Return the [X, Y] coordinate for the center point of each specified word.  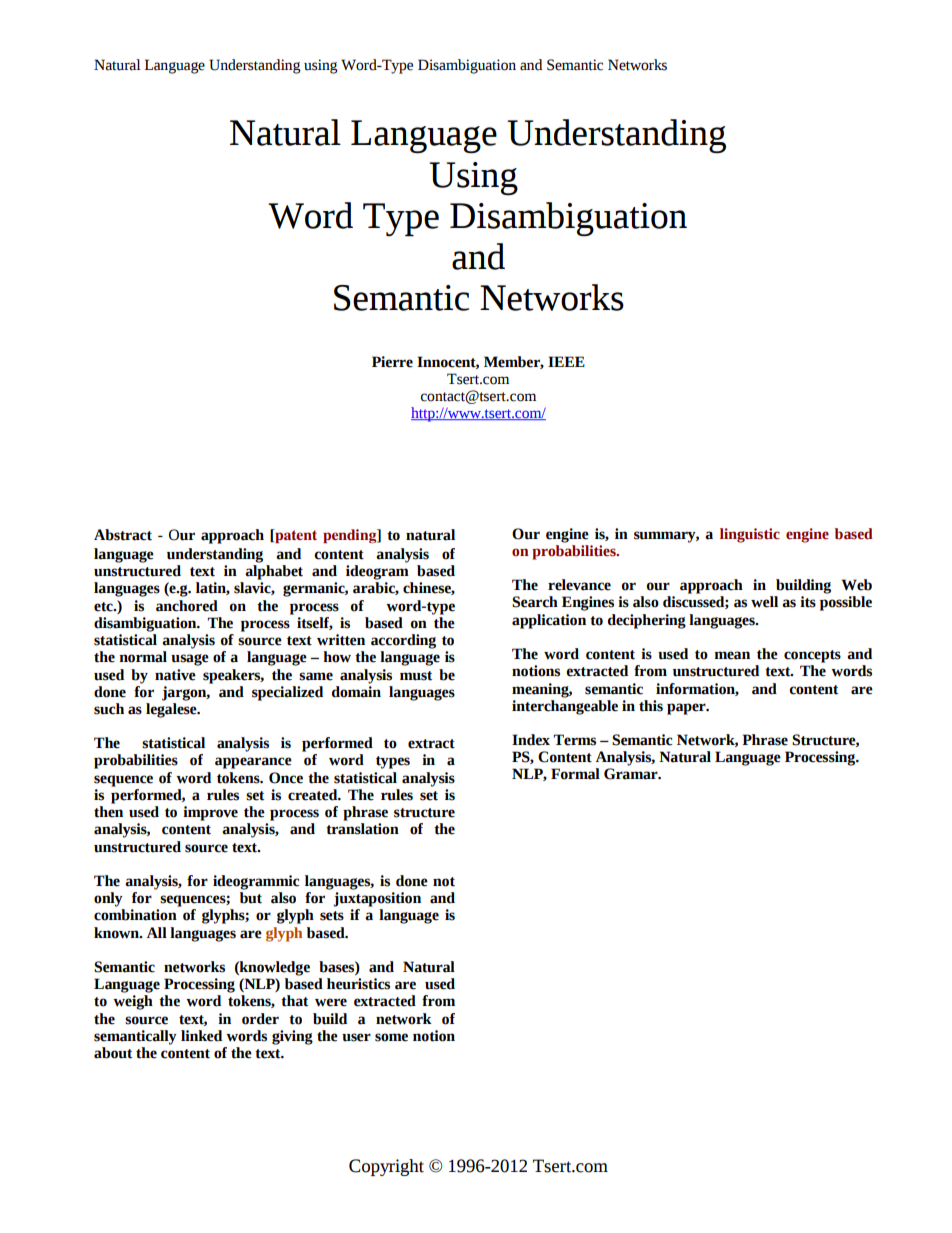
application [549, 621]
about [113, 1053]
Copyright [386, 1167]
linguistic [750, 535]
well [764, 602]
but [251, 898]
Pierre [392, 362]
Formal [575, 774]
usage [190, 660]
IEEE [566, 361]
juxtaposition [377, 899]
